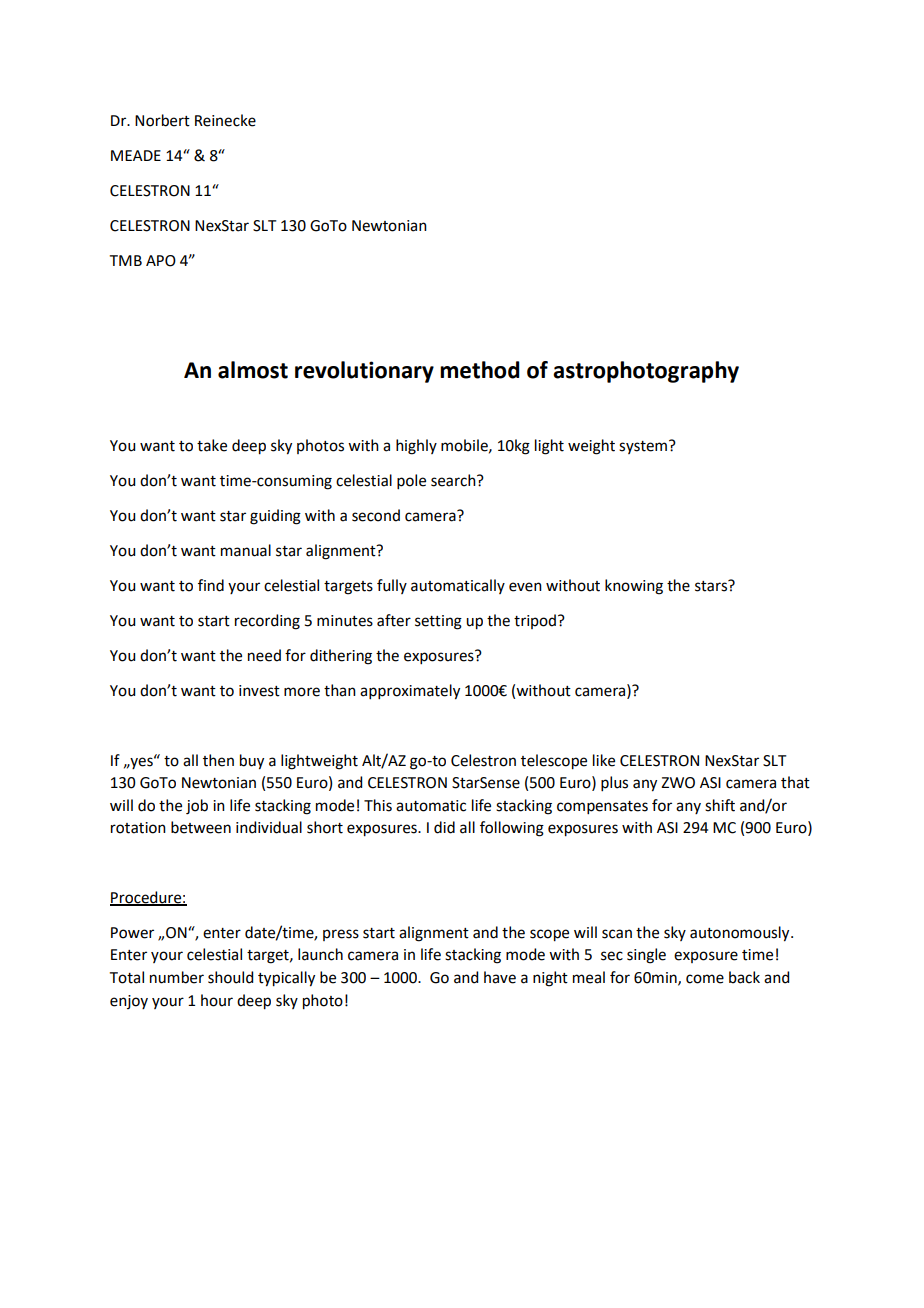 The width and height of the screenshot is (924, 1308). Describe the element at coordinates (525, 587) in the screenshot. I see `even` at that location.
